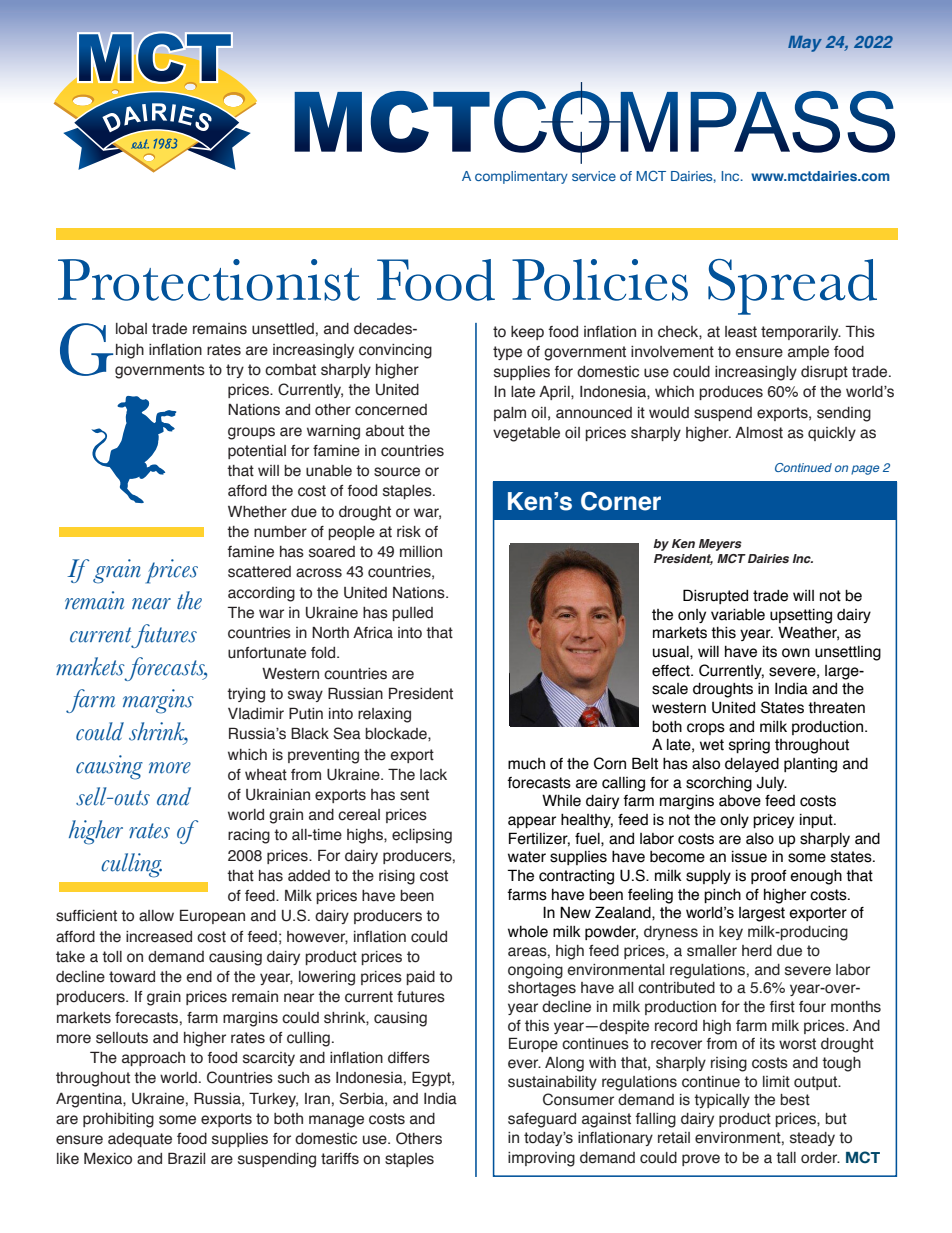 The image size is (952, 1233). I want to click on unsettled, so click(283, 329).
